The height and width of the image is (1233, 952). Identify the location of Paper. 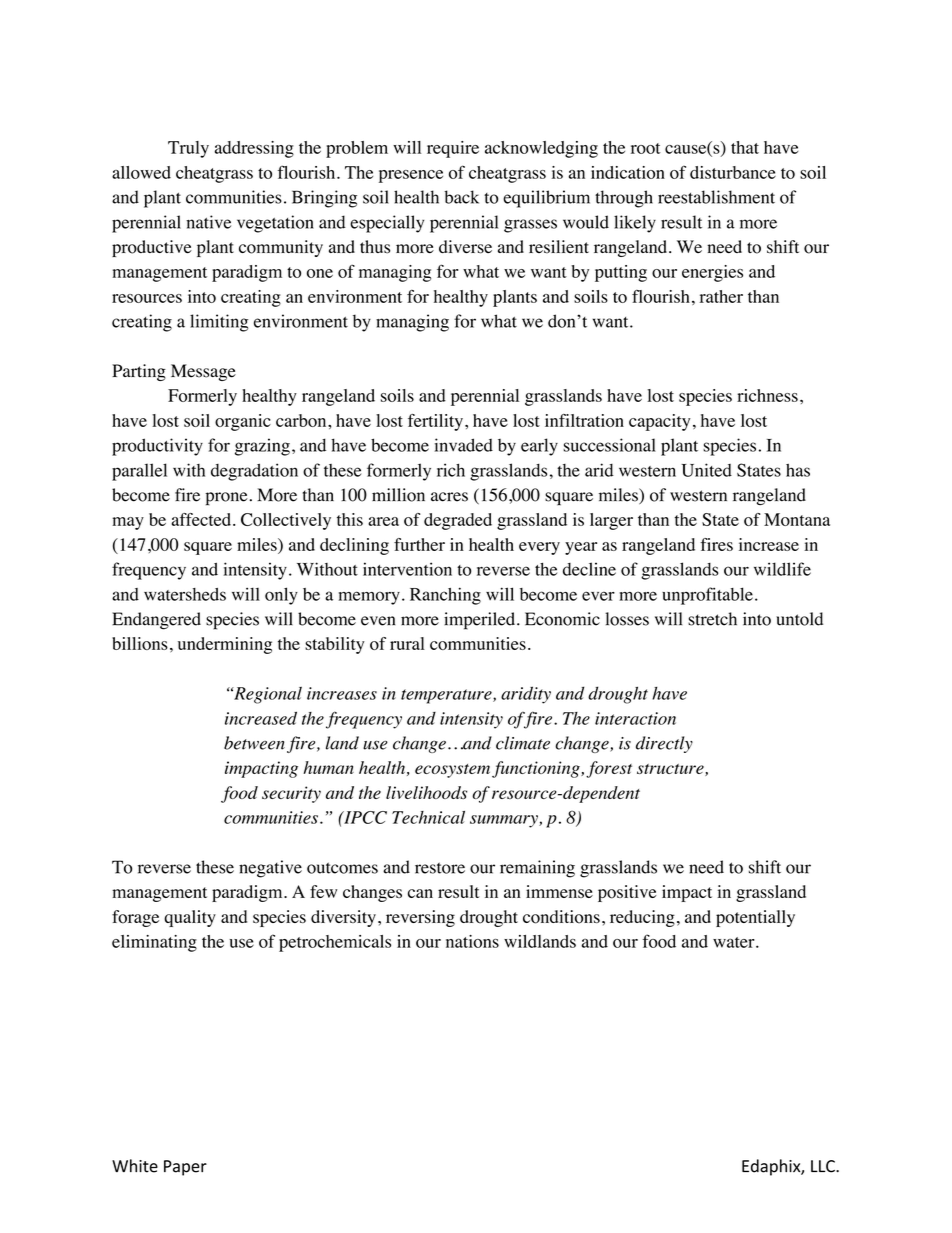
(185, 1168).
